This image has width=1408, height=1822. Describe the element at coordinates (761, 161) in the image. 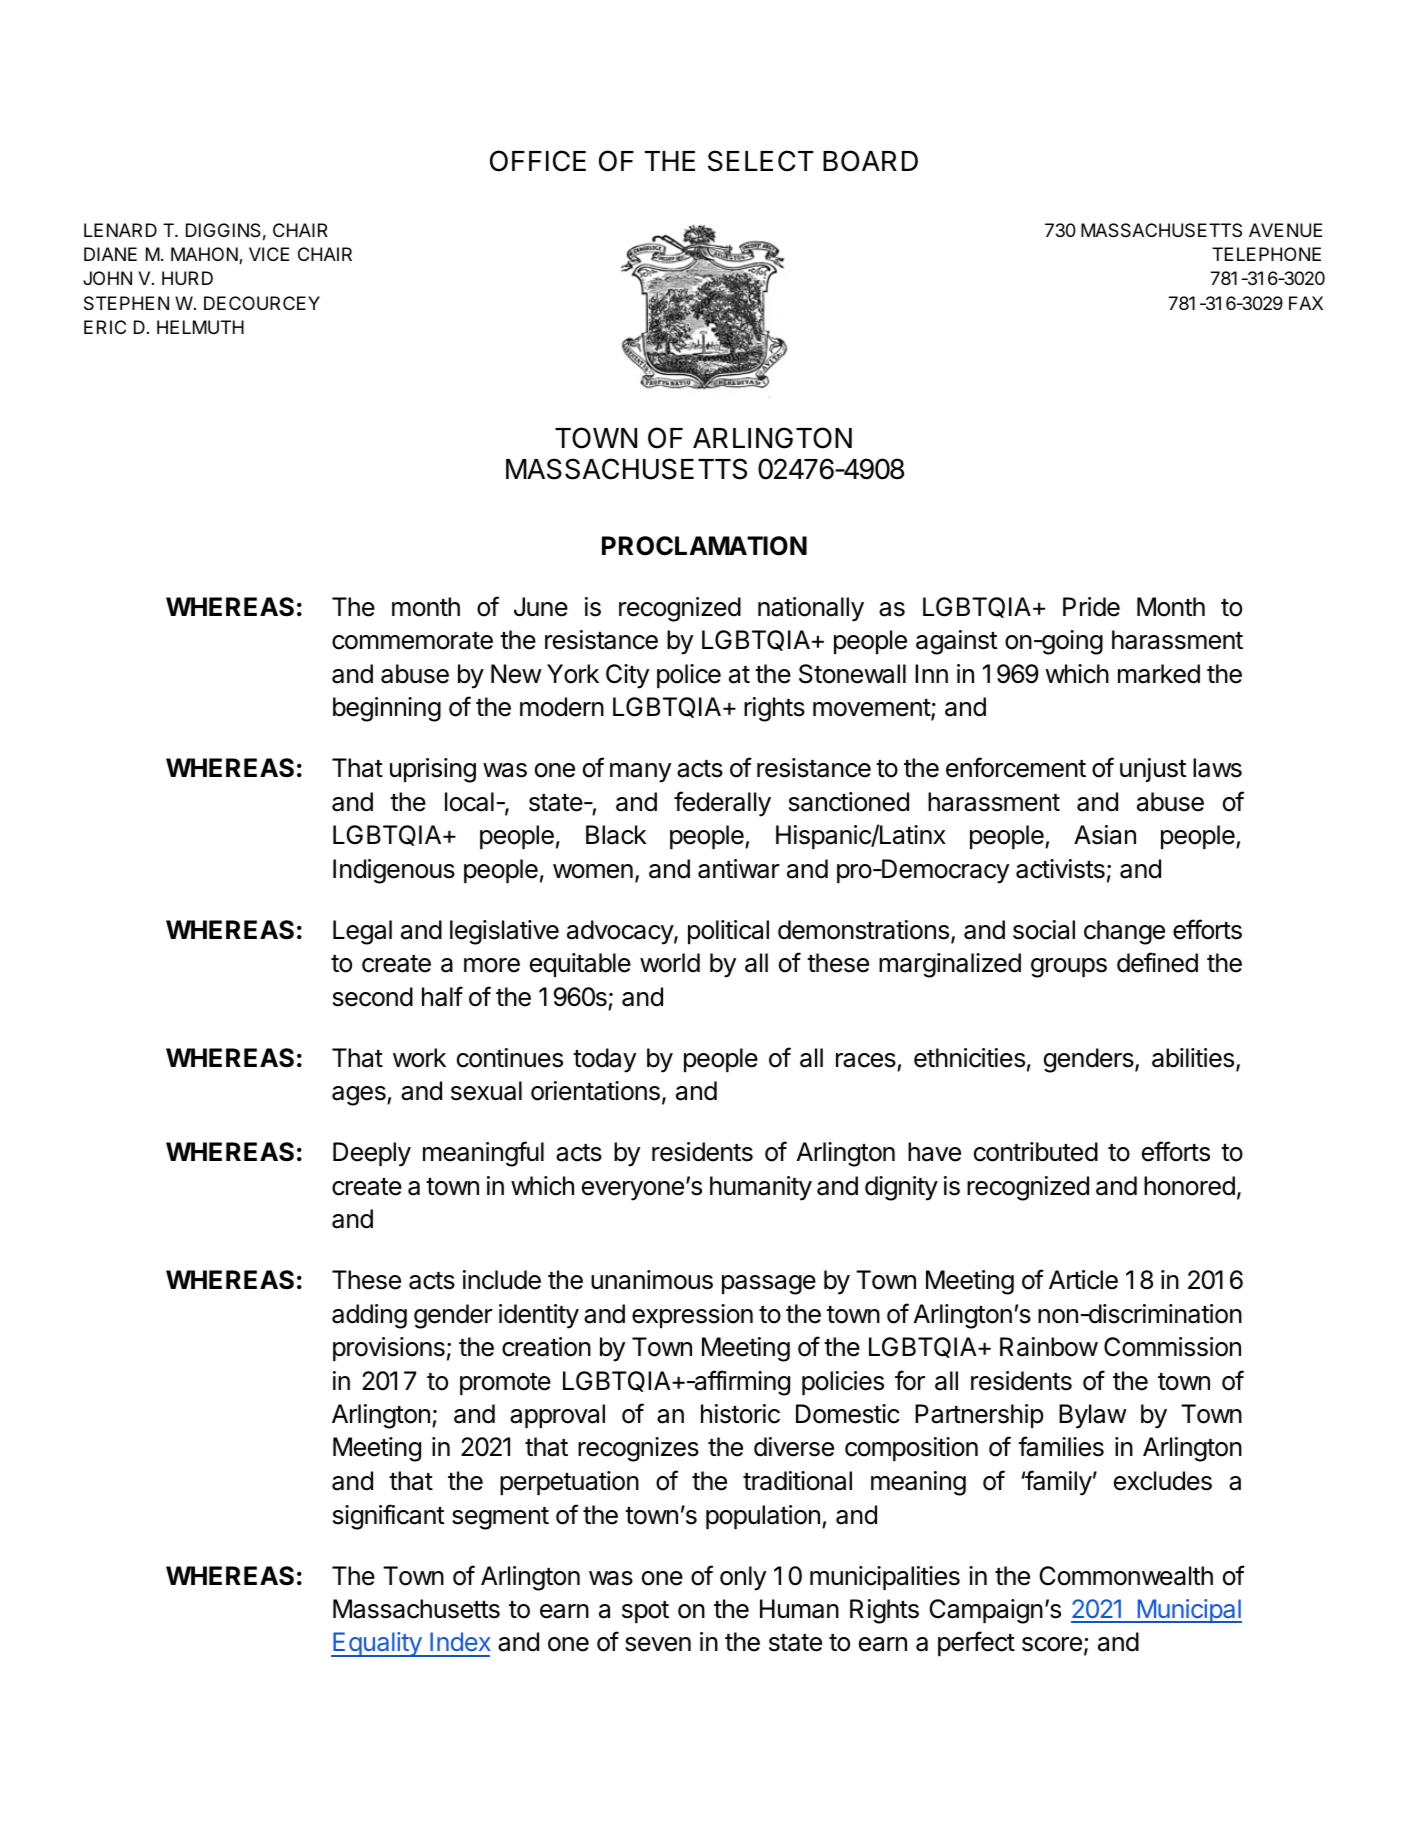

I see `SELECT` at that location.
